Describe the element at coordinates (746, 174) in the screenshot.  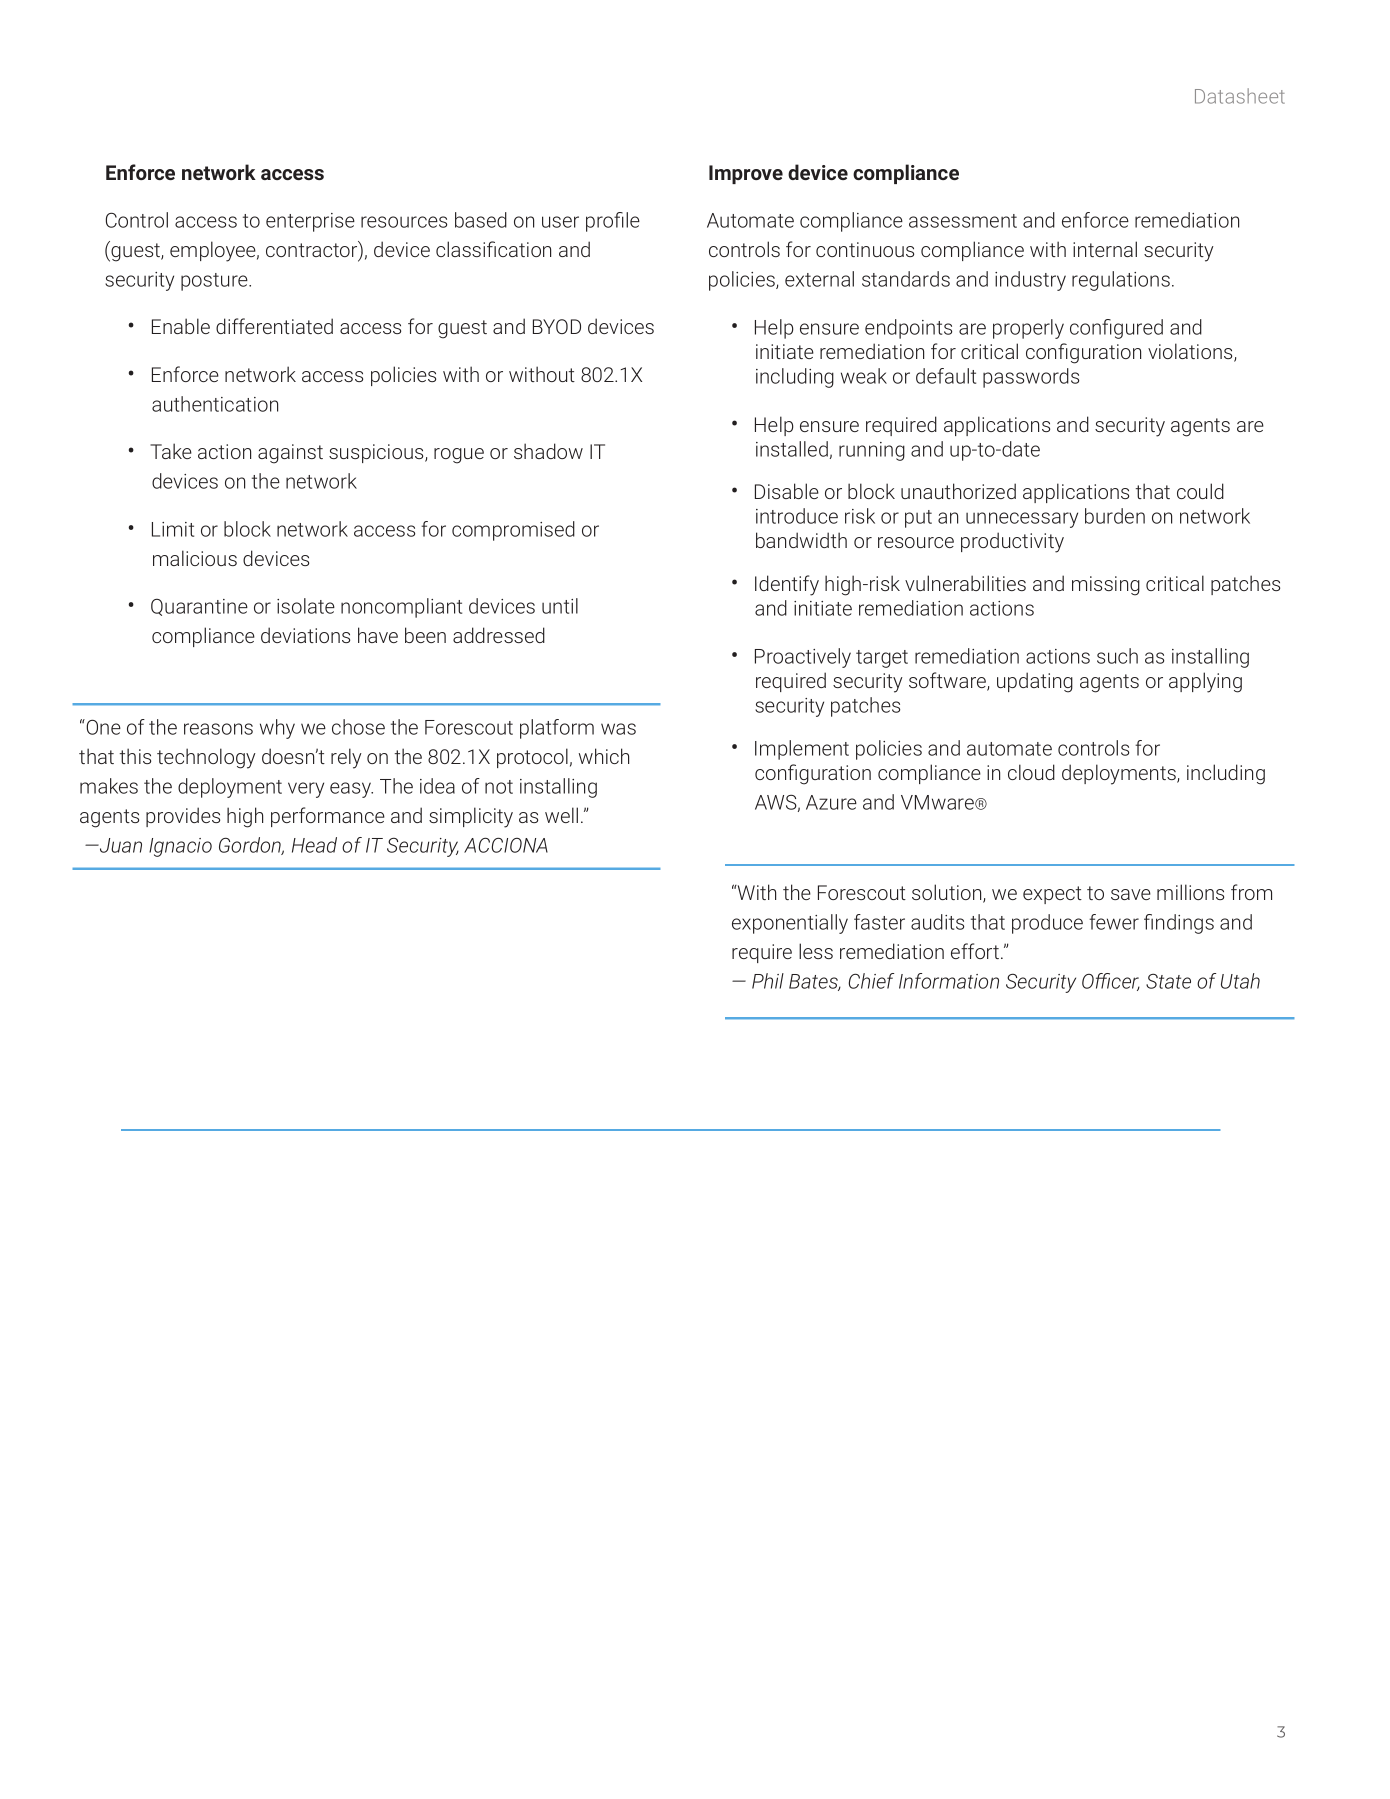
I see `Improve` at that location.
